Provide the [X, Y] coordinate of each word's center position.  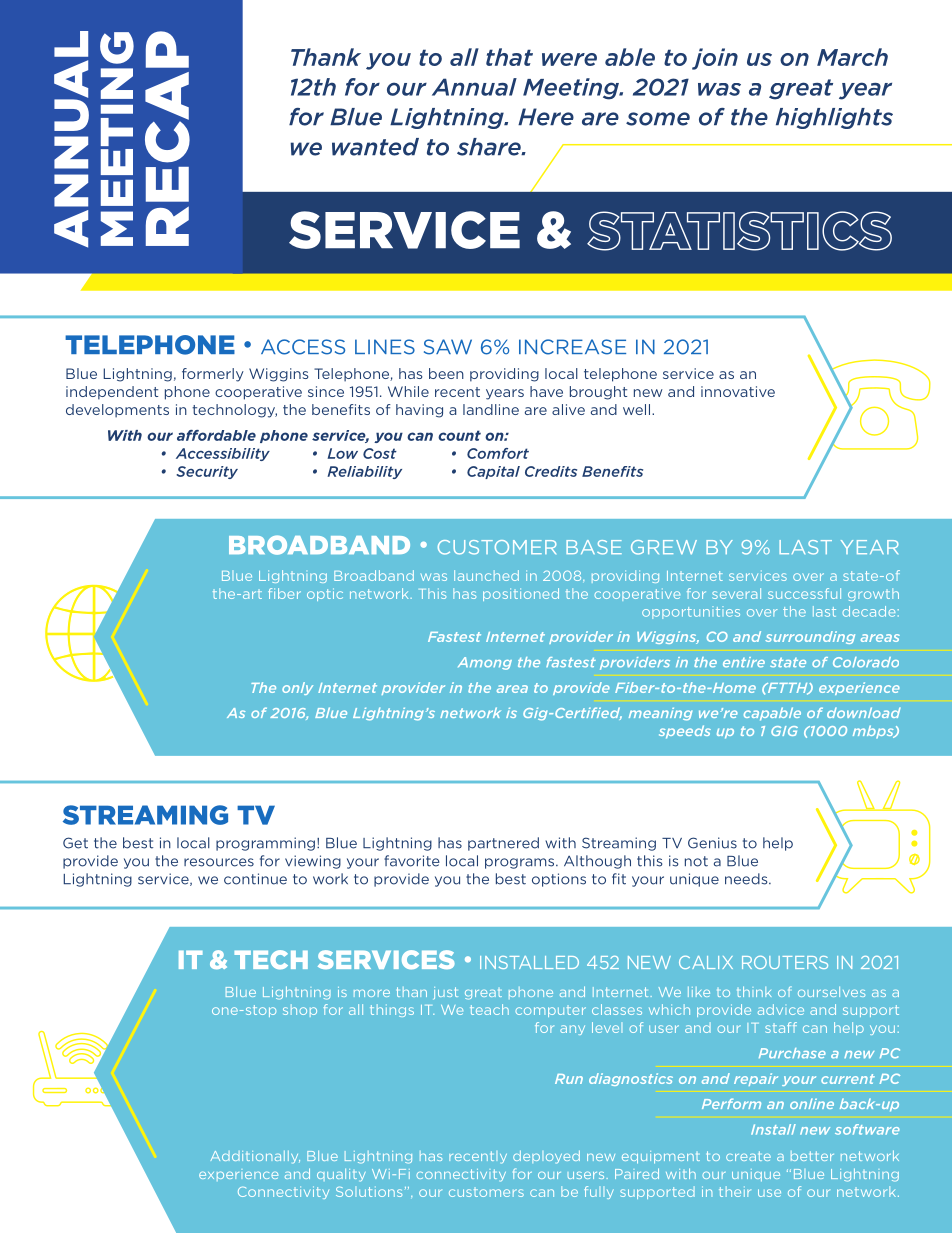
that [509, 57]
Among [485, 663]
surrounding [810, 637]
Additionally [255, 1157]
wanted [375, 147]
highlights [834, 118]
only [297, 688]
